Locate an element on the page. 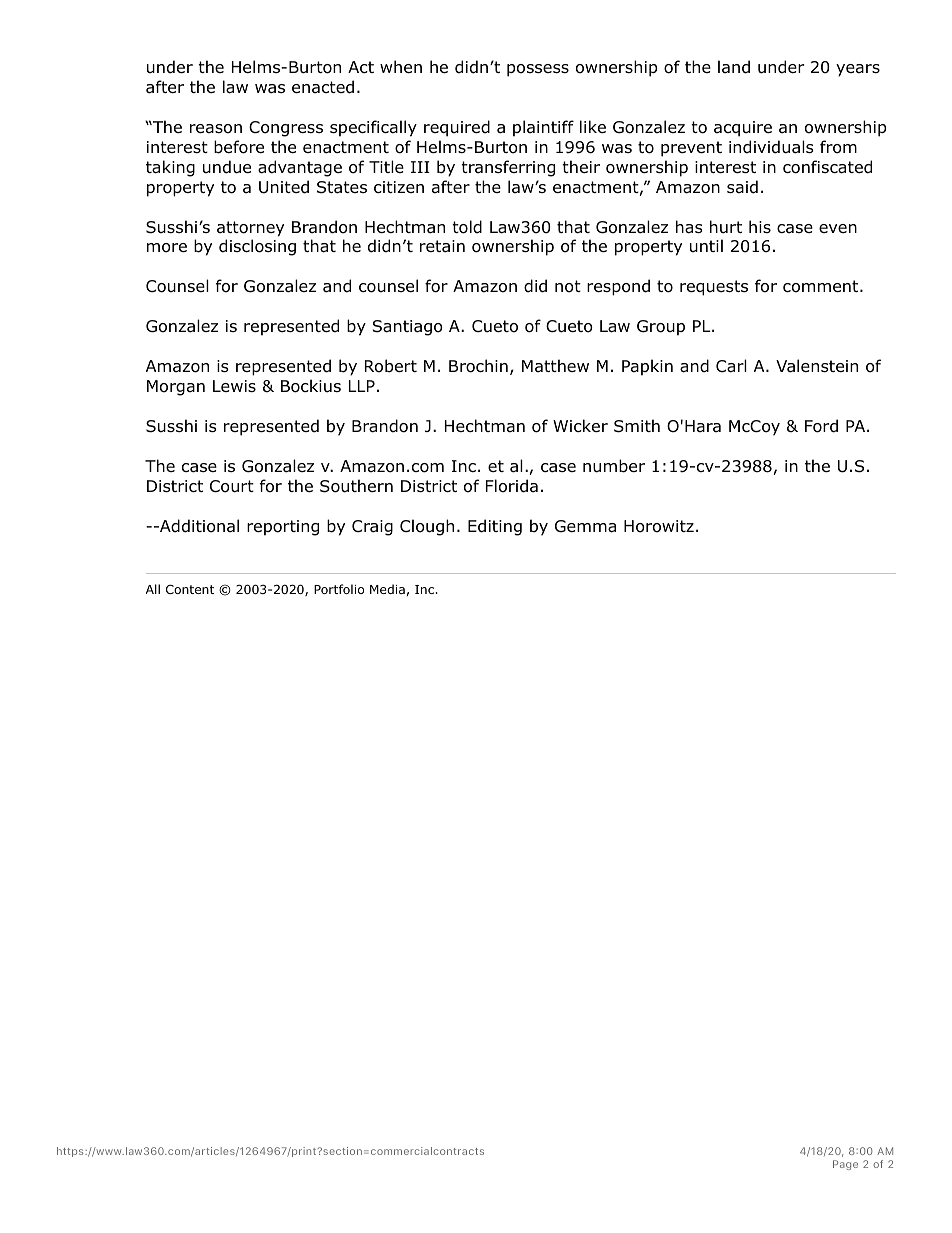 This document has height=1233, width=952. Portfolio is located at coordinates (339, 589).
